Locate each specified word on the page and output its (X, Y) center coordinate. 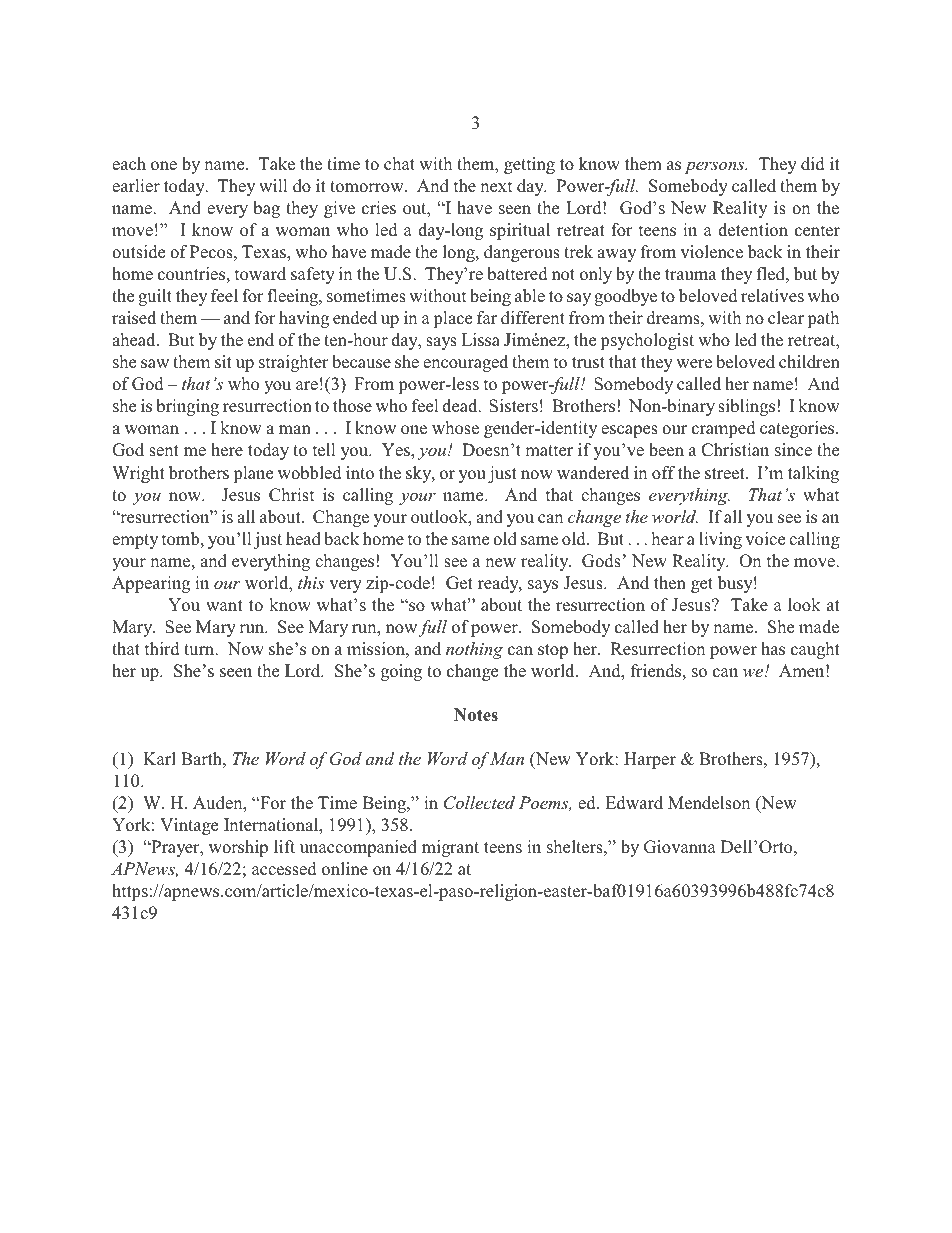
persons (715, 167)
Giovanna (680, 847)
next (496, 186)
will (273, 185)
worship (238, 848)
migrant (450, 848)
